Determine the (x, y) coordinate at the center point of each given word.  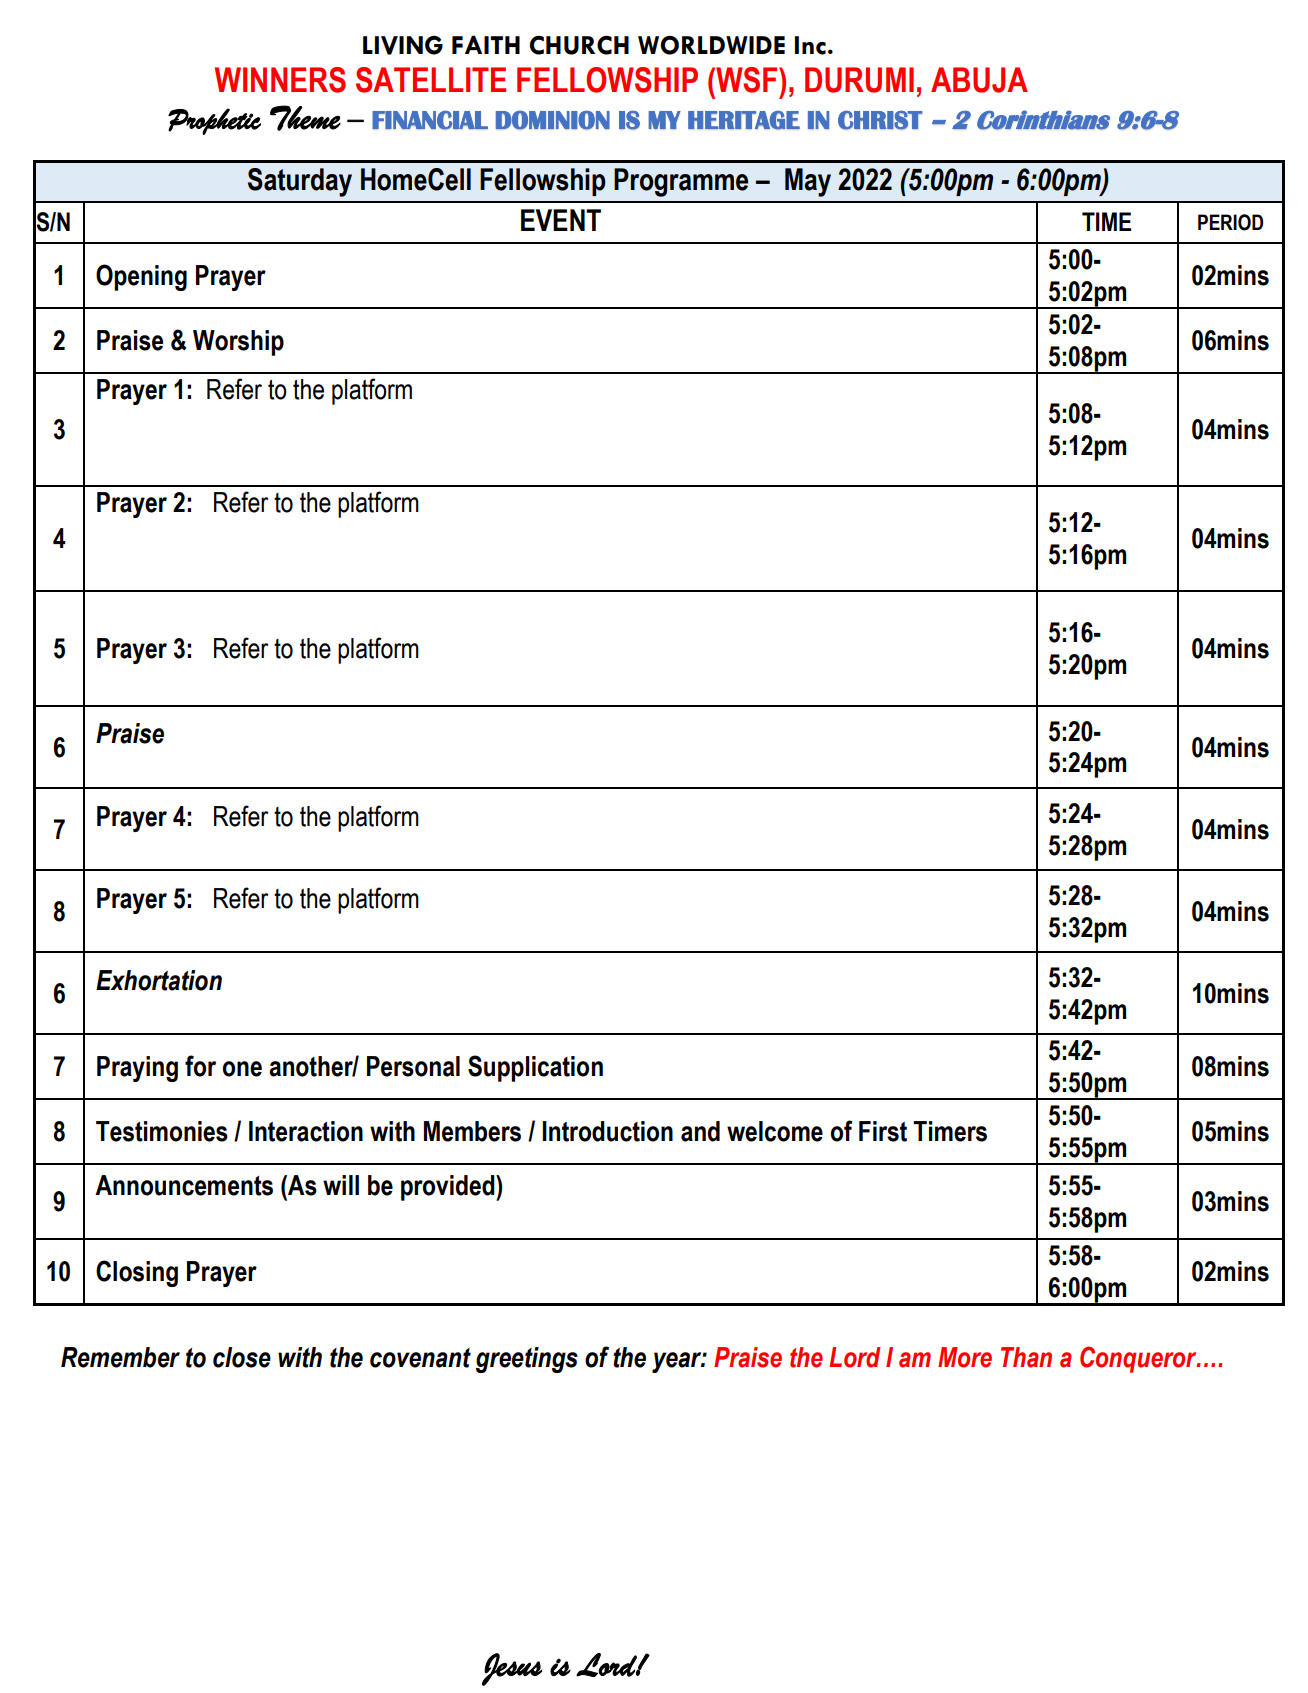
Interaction (306, 1131)
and (700, 1131)
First (883, 1131)
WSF (747, 80)
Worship (238, 343)
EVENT (561, 220)
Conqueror (1139, 1359)
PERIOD (1230, 222)
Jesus (512, 1669)
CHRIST (880, 120)
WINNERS (280, 80)
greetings (527, 1360)
